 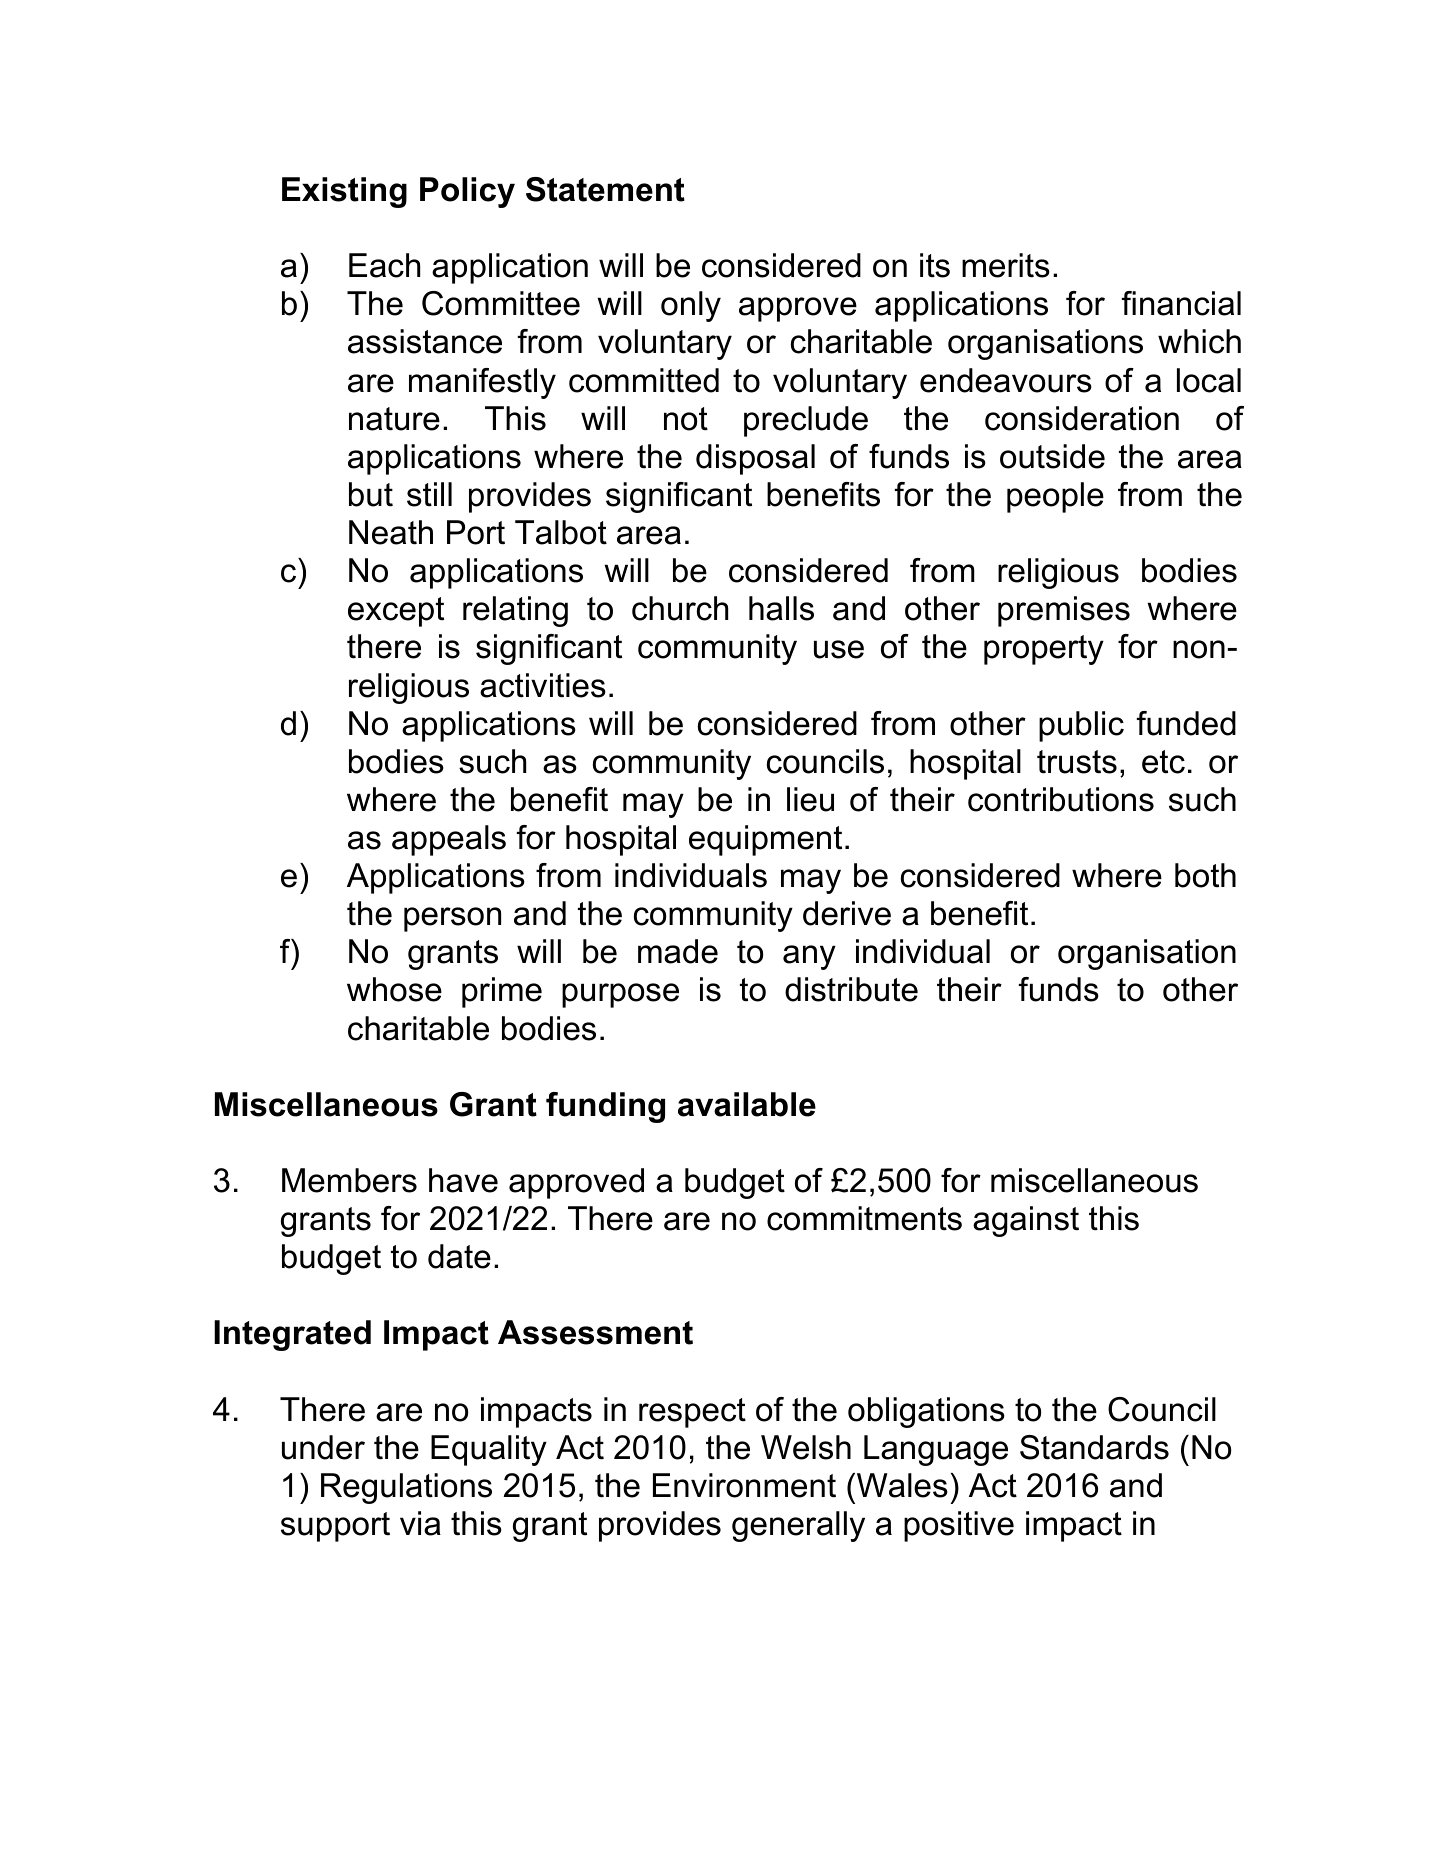 I want to click on Regulations, so click(x=406, y=1488).
